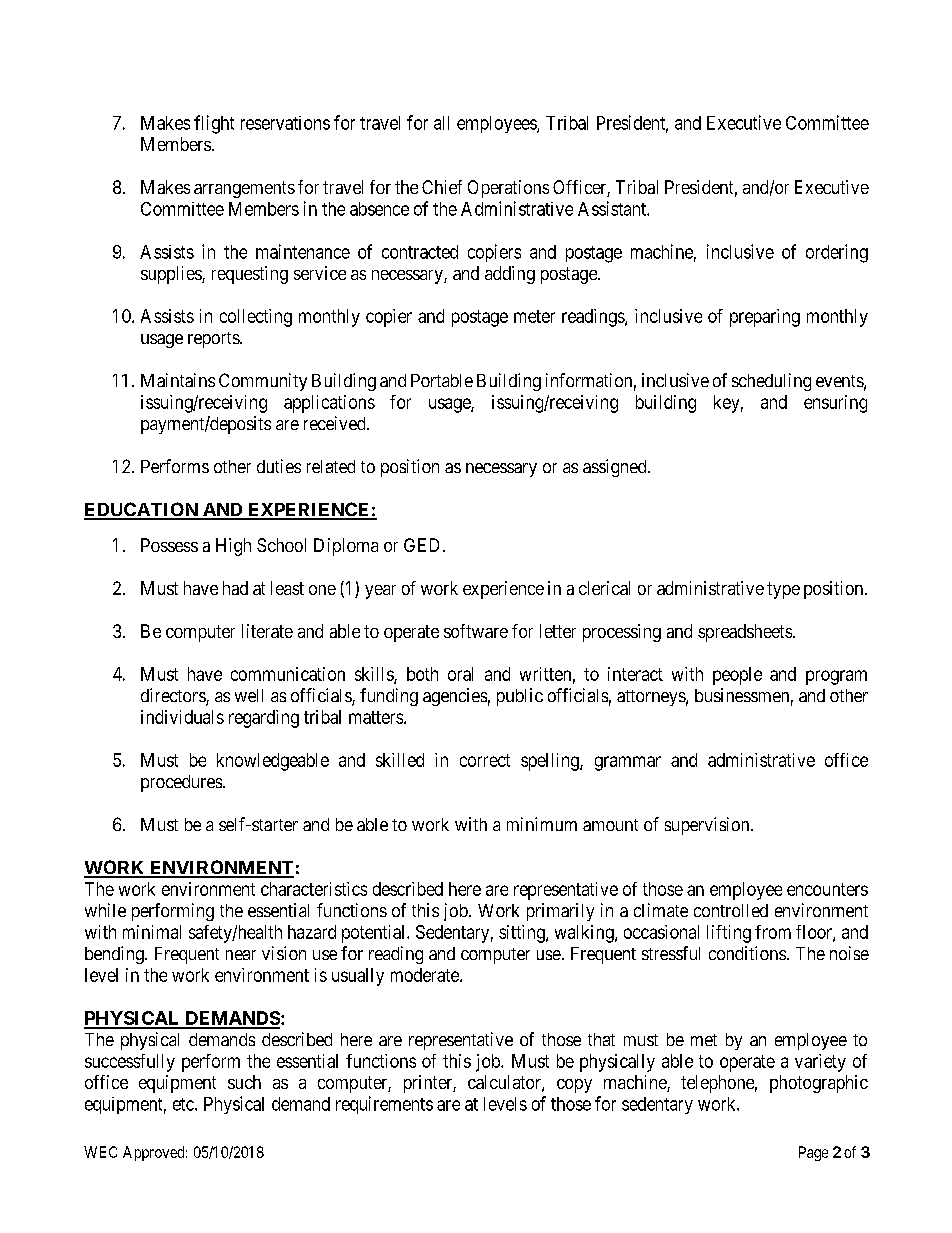  What do you see at coordinates (384, 1105) in the screenshot?
I see `requirements` at bounding box center [384, 1105].
